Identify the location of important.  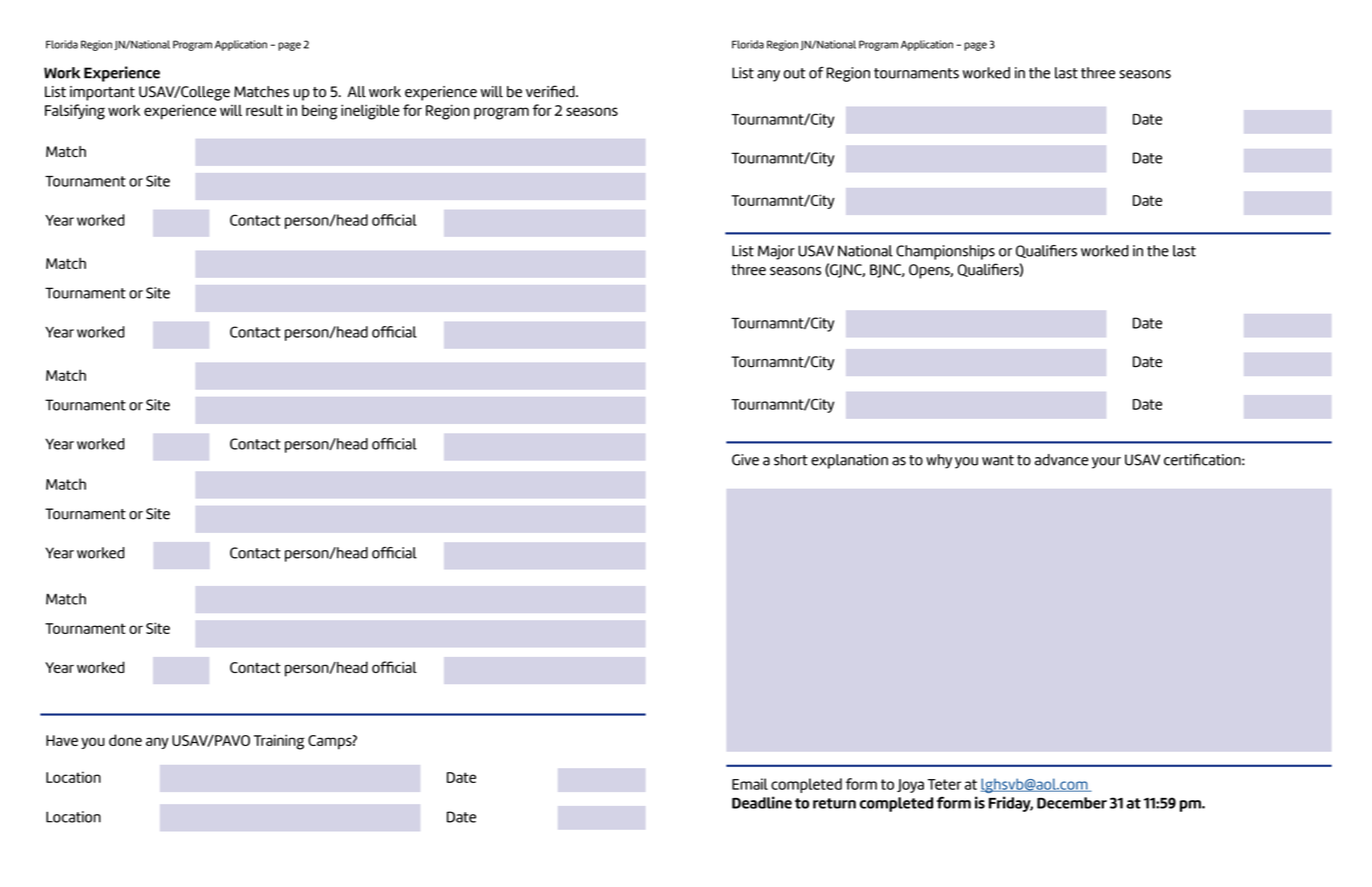
(102, 93).
